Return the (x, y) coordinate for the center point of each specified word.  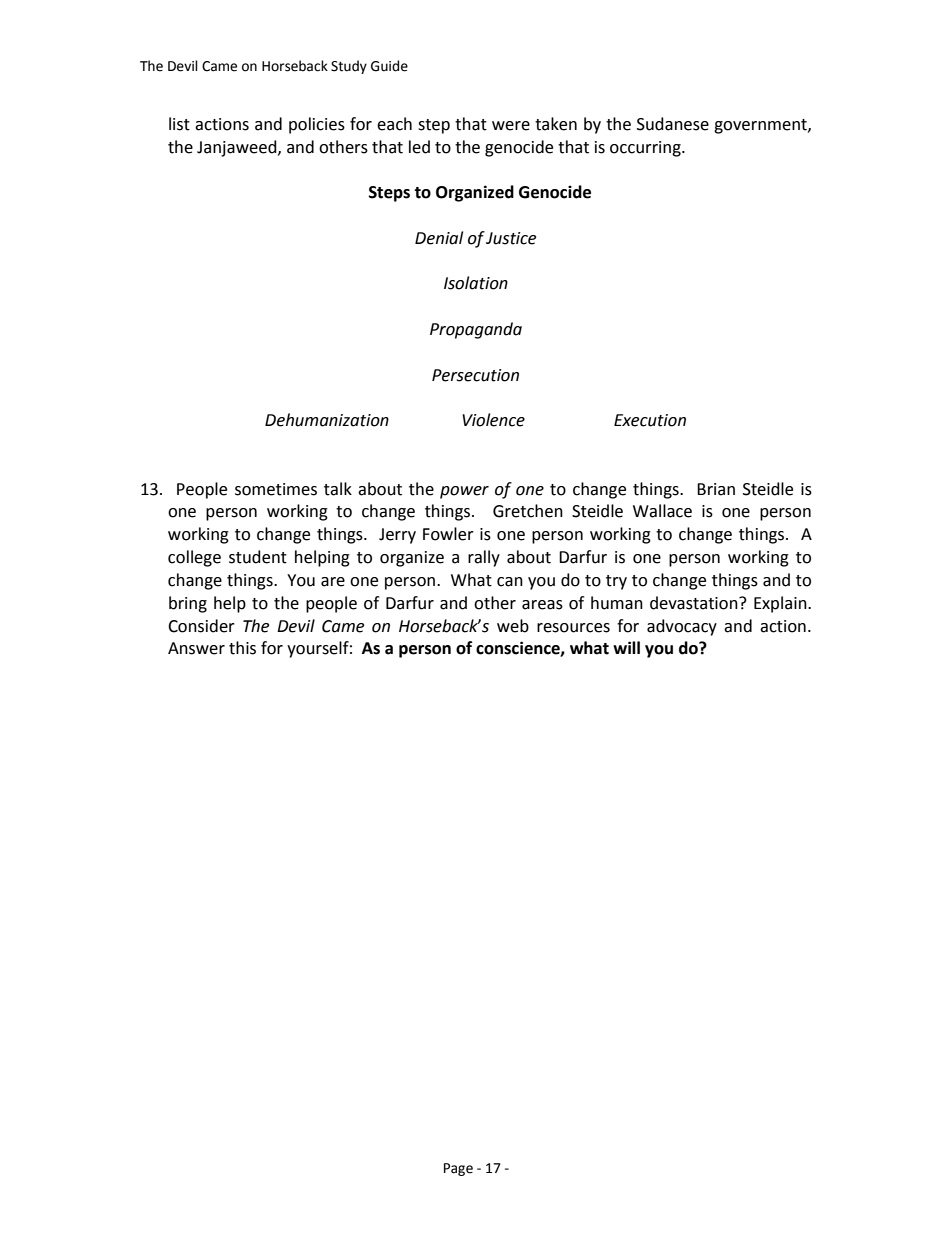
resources (573, 628)
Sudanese (673, 124)
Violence (493, 420)
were (511, 126)
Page (458, 1169)
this (242, 648)
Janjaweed (238, 148)
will (626, 647)
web (513, 626)
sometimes (276, 489)
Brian (716, 489)
